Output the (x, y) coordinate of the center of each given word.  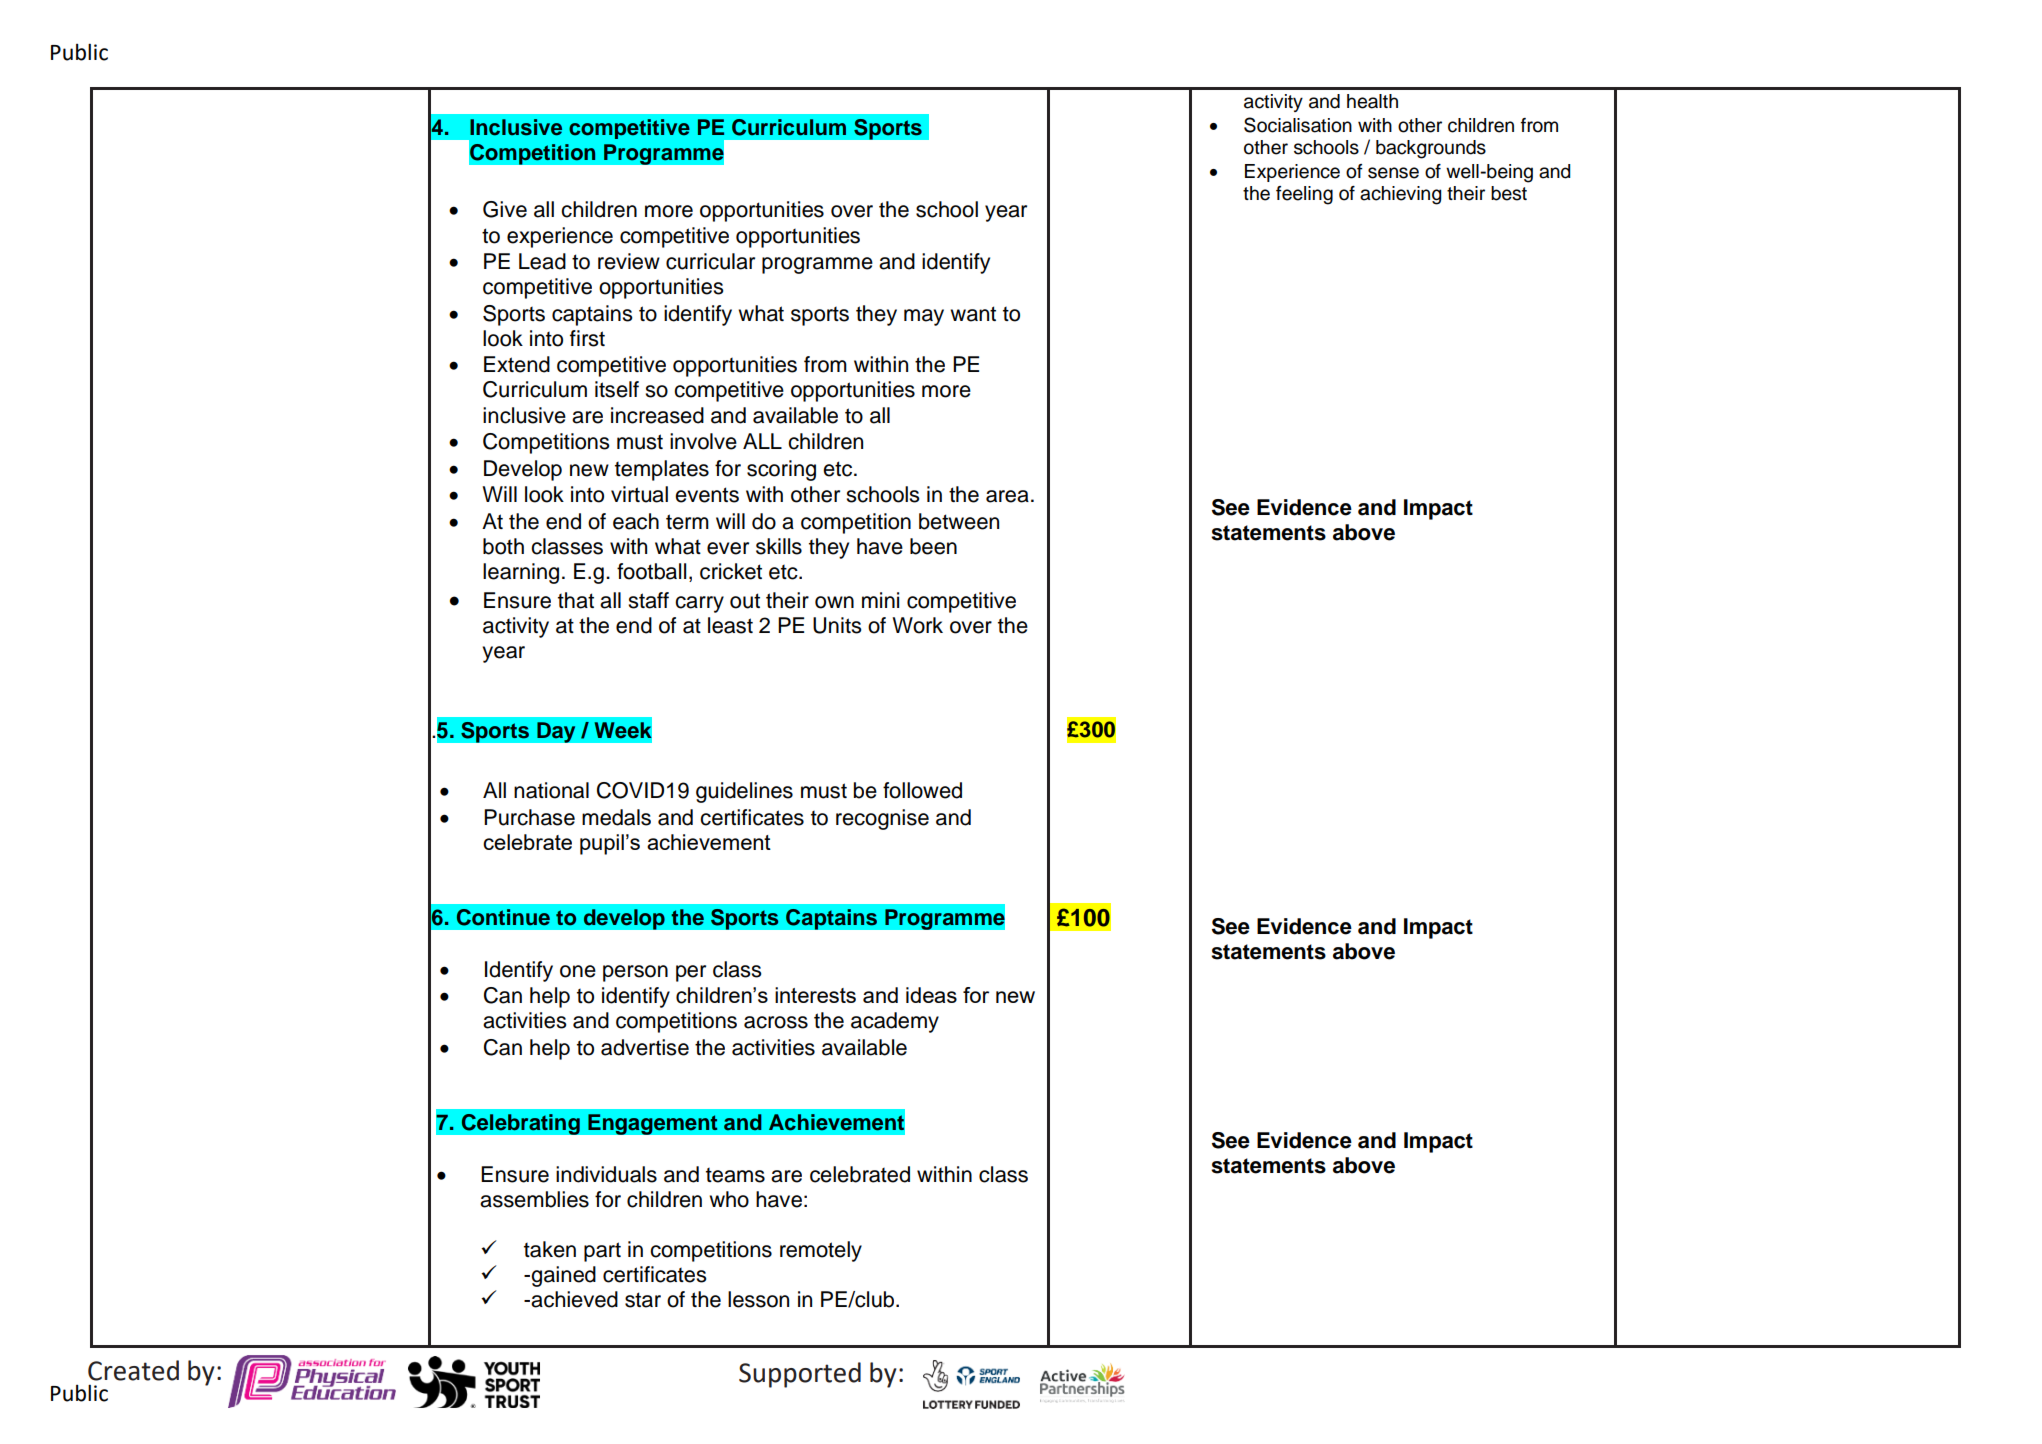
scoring (781, 470)
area (1007, 496)
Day (556, 732)
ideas (931, 995)
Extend (517, 364)
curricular (710, 261)
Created (133, 1370)
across (776, 1022)
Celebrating (520, 1124)
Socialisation (1298, 125)
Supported (800, 1375)
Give (505, 209)
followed (922, 790)
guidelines (744, 792)
